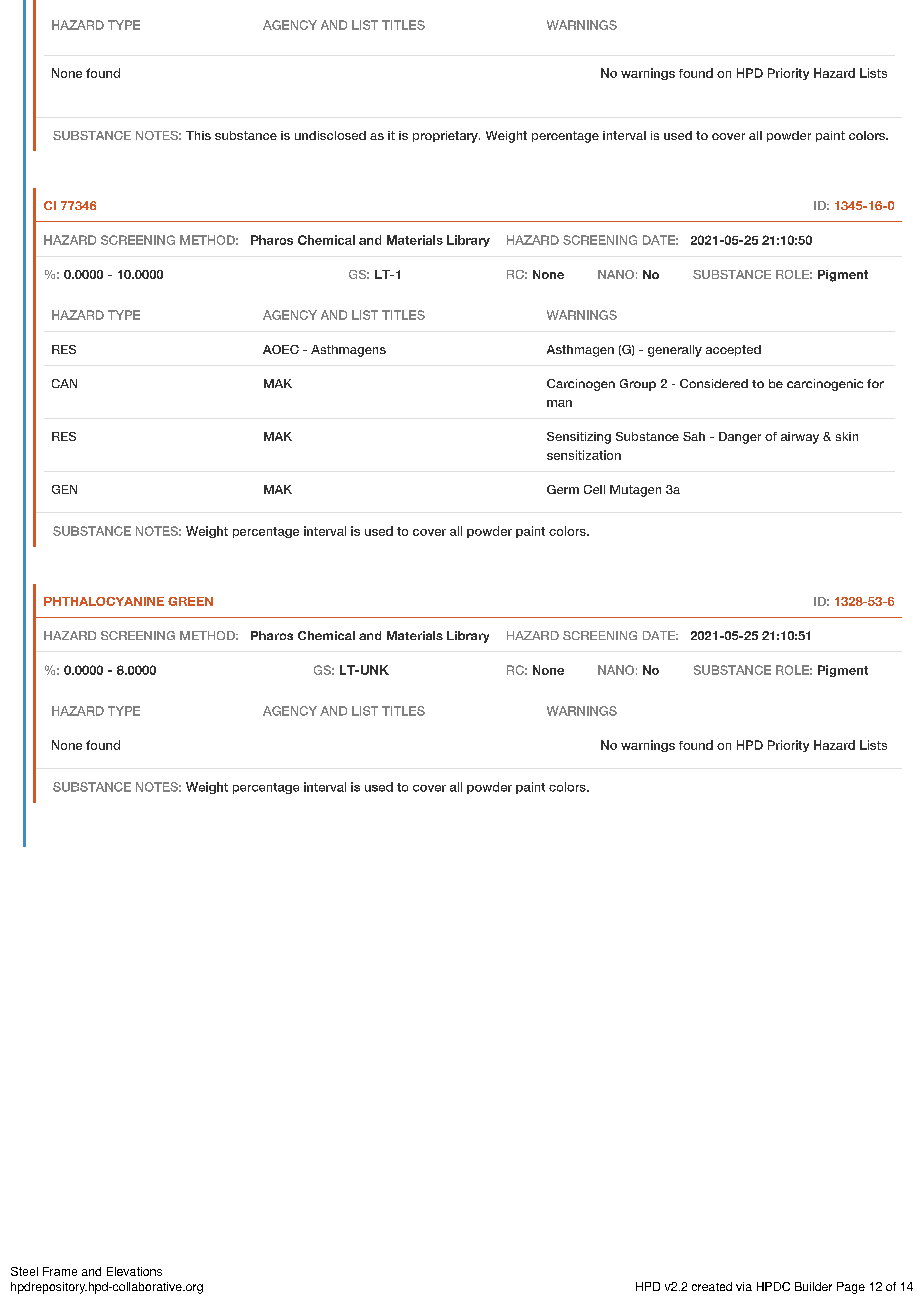  Describe the element at coordinates (733, 350) in the screenshot. I see `accepted` at that location.
